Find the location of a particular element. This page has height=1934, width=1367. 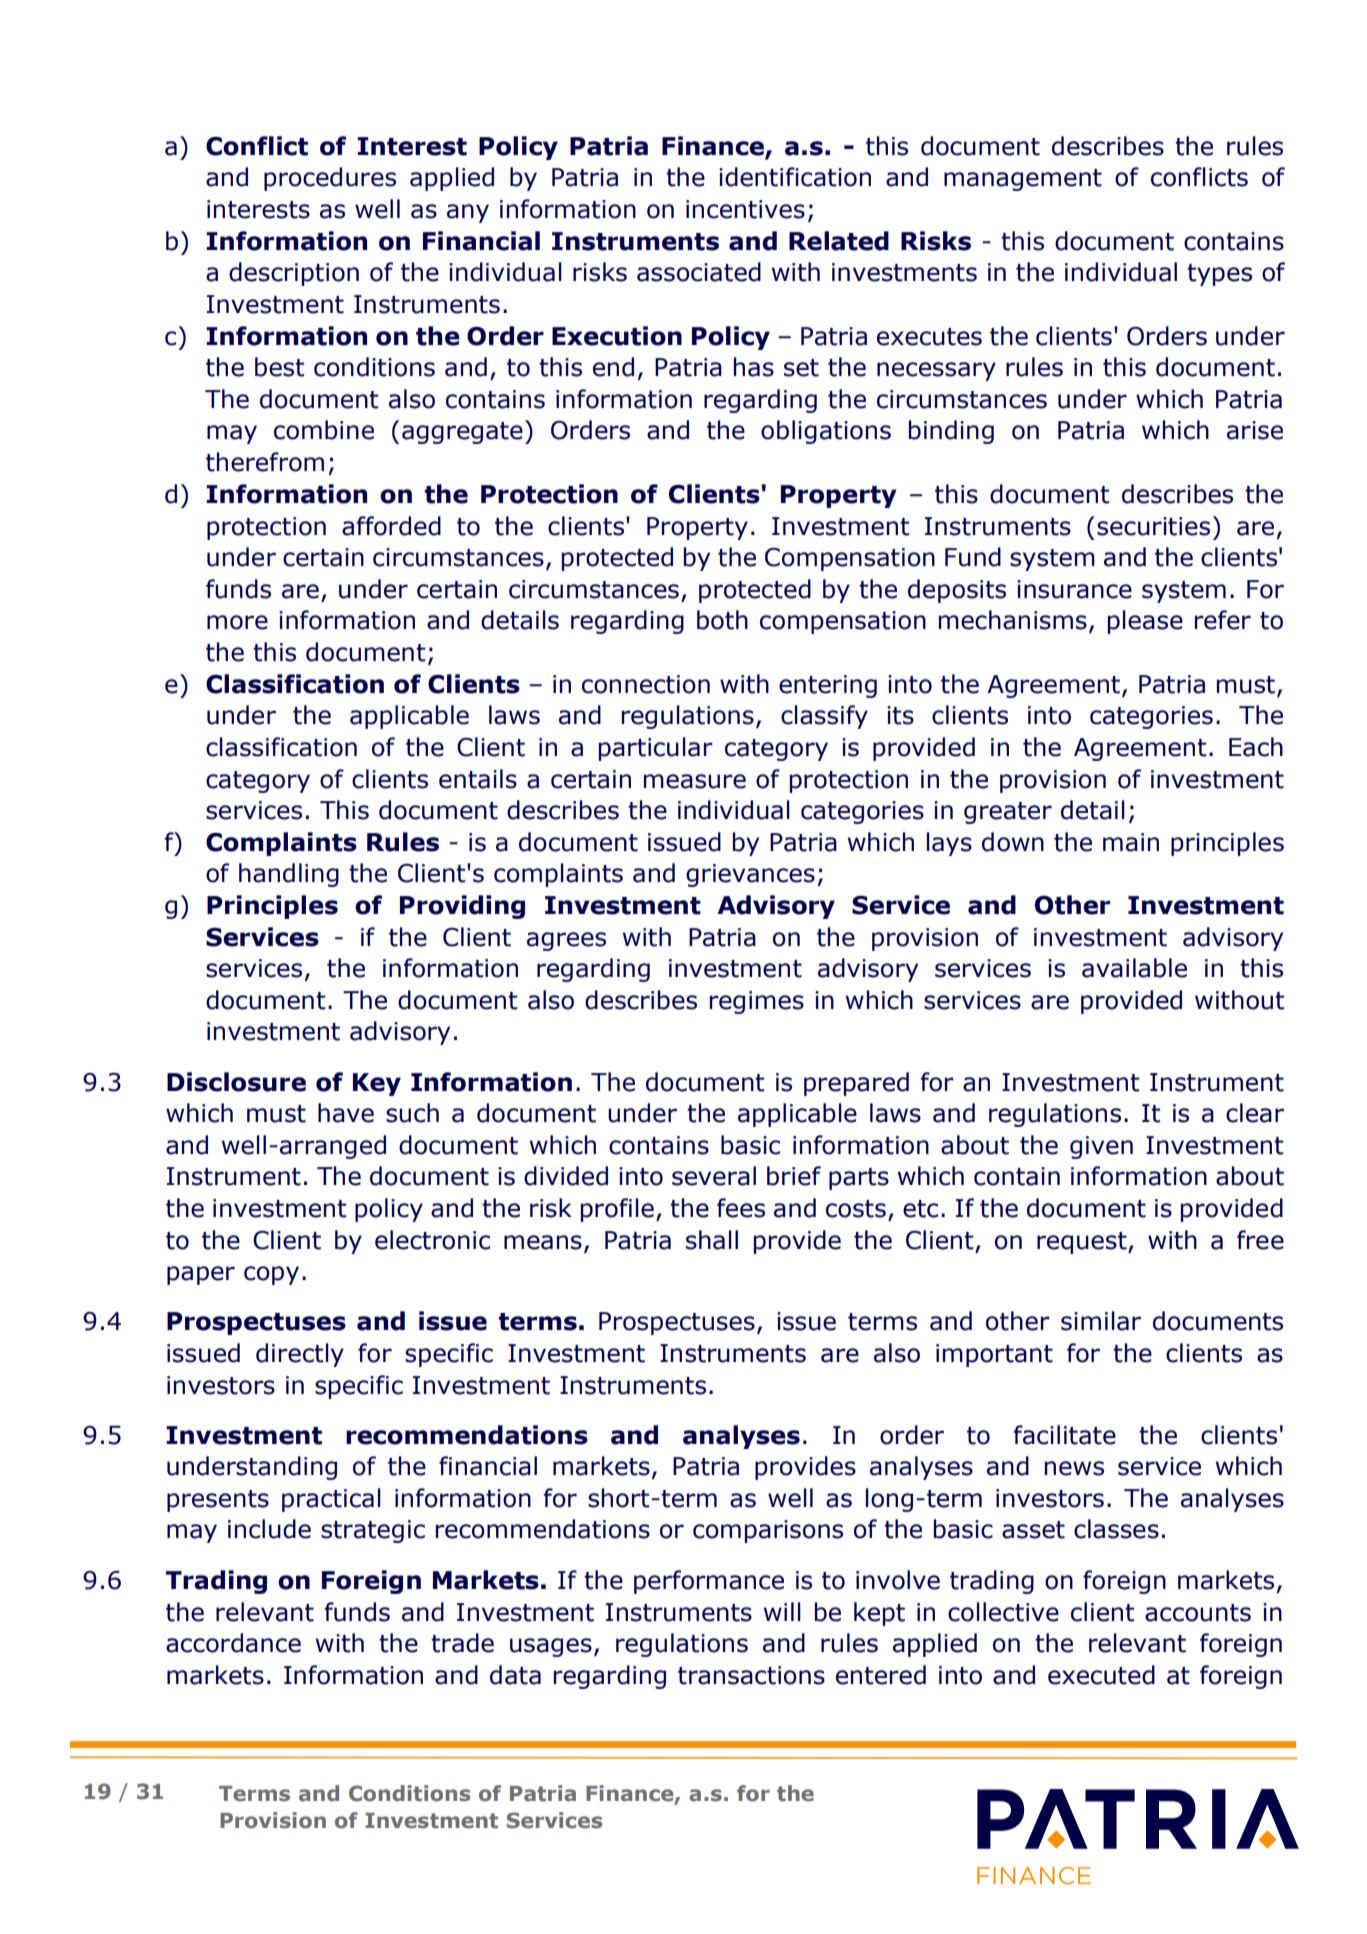

directly is located at coordinates (300, 1355).
